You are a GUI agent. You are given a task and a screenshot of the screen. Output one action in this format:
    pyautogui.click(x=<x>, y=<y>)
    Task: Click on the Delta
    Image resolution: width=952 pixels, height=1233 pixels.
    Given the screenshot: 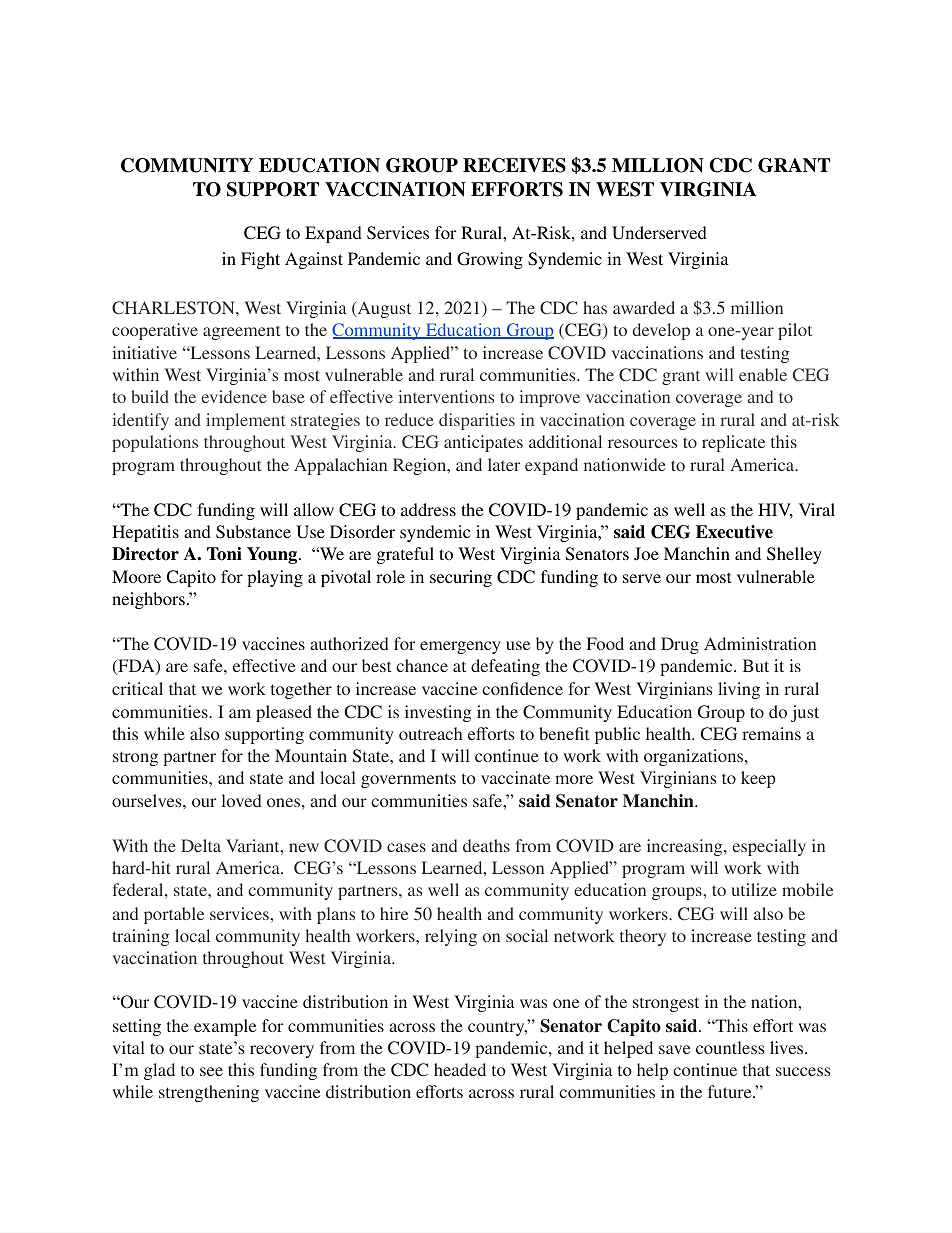 What is the action you would take?
    pyautogui.click(x=201, y=845)
